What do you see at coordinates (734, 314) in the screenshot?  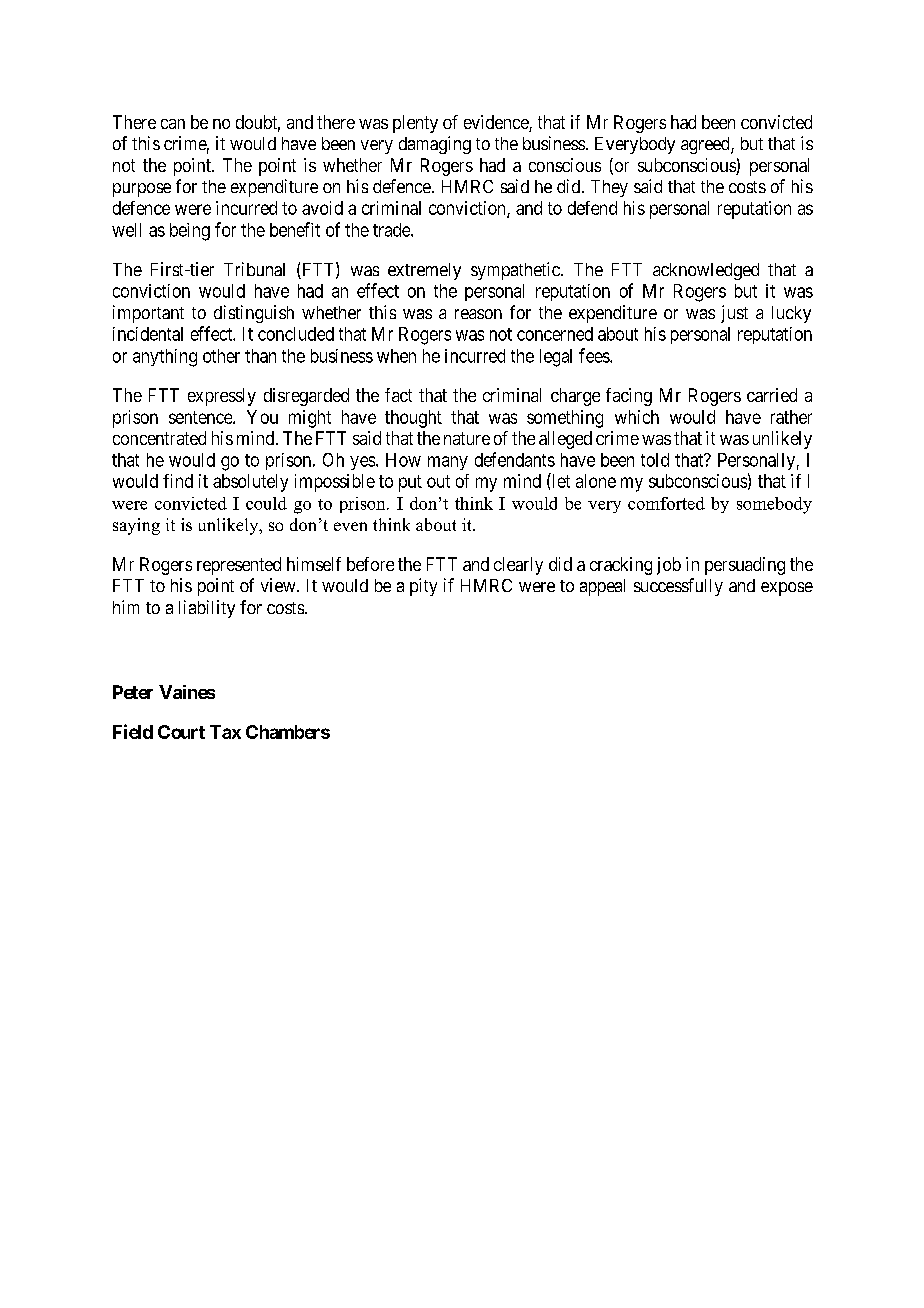 I see `just` at bounding box center [734, 314].
